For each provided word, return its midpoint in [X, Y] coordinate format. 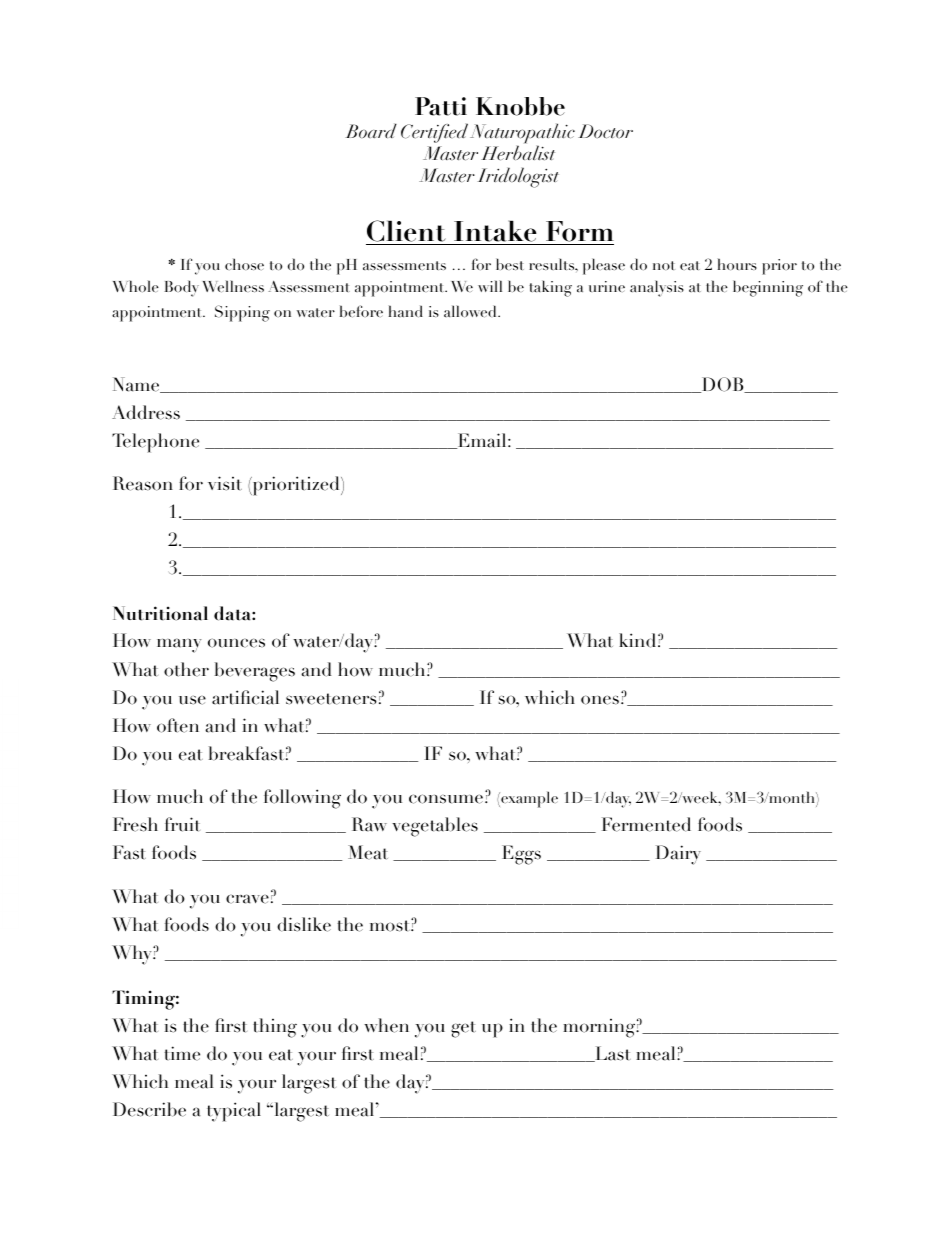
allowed [471, 311]
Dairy [678, 855]
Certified [434, 133]
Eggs [521, 855]
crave [247, 899]
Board [371, 130]
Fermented [646, 824]
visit [225, 483]
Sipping [242, 313]
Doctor [605, 131]
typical [234, 1112]
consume [446, 799]
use [192, 700]
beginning [768, 288]
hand [406, 311]
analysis [657, 288]
